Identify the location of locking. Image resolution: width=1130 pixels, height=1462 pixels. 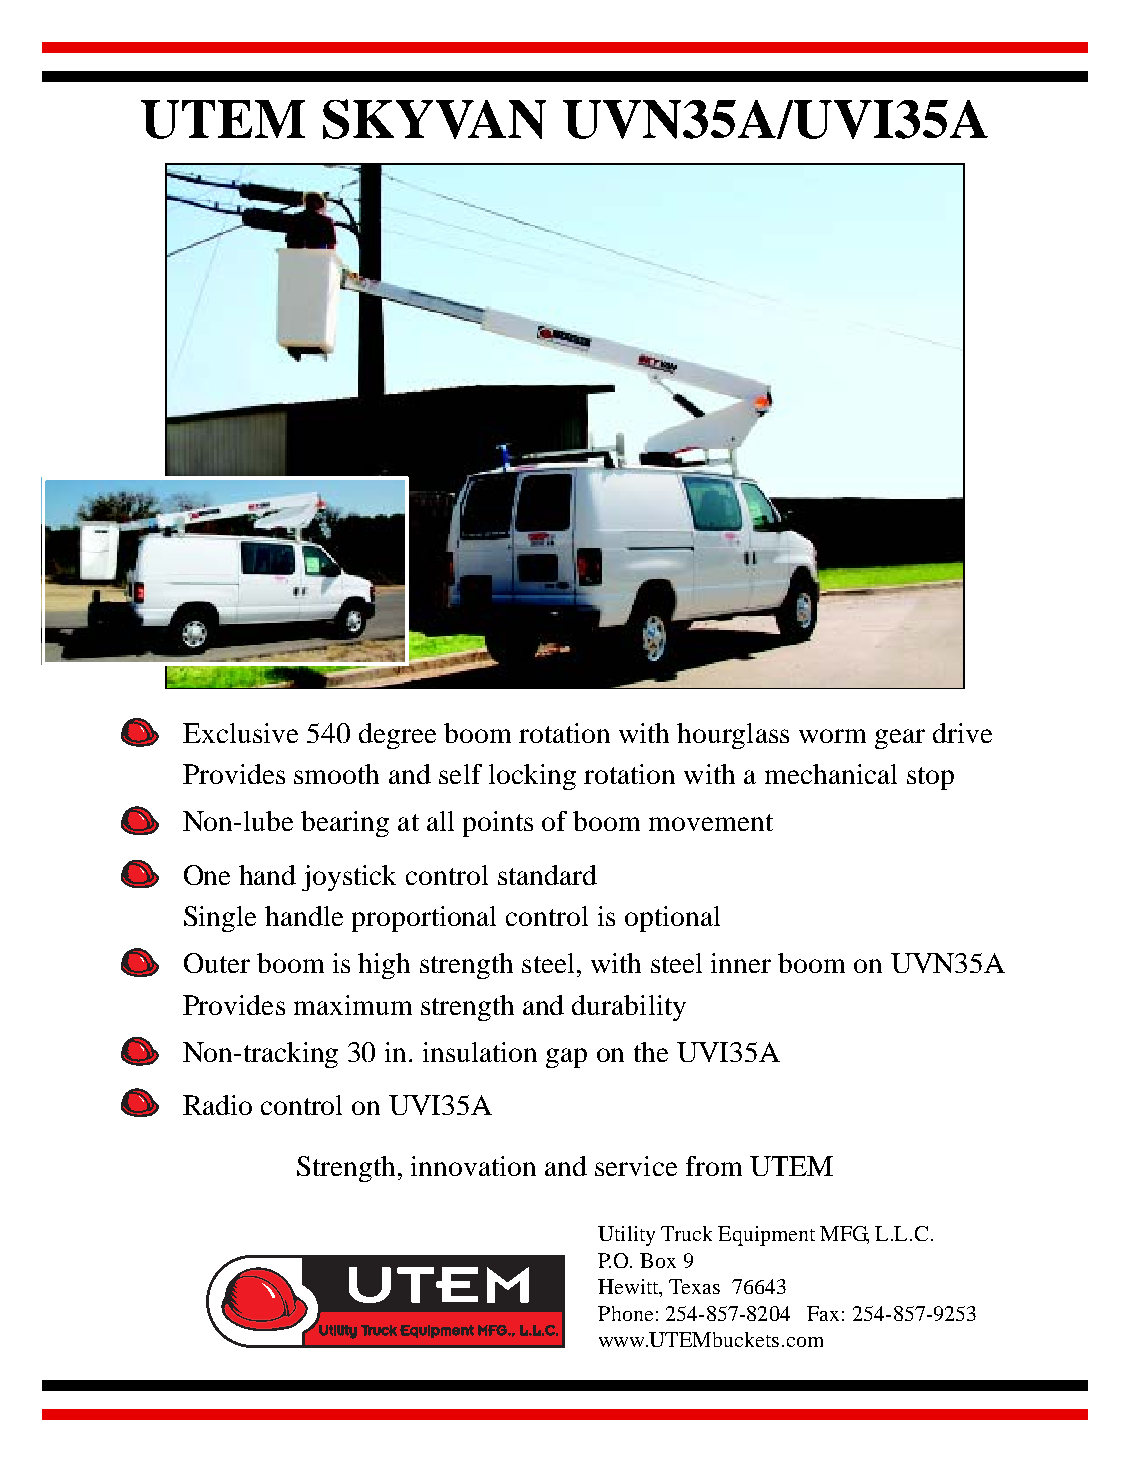
(532, 777).
